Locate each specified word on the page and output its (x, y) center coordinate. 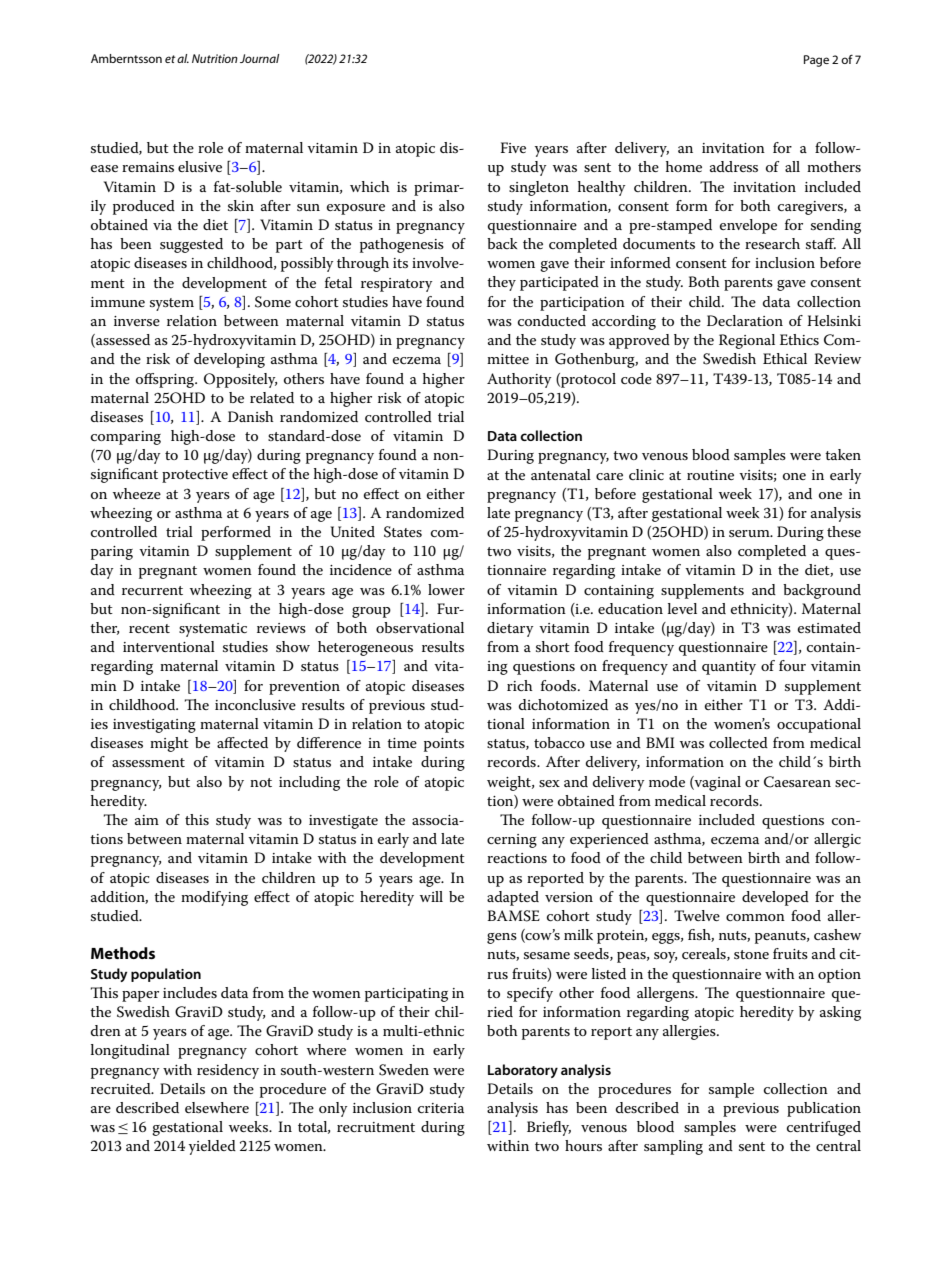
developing (229, 360)
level (682, 608)
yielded (212, 1147)
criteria (441, 1108)
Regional (747, 341)
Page (816, 61)
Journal (259, 58)
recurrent (152, 590)
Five (513, 147)
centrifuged (824, 1128)
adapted (513, 898)
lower (446, 589)
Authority (519, 380)
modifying (214, 898)
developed (775, 898)
